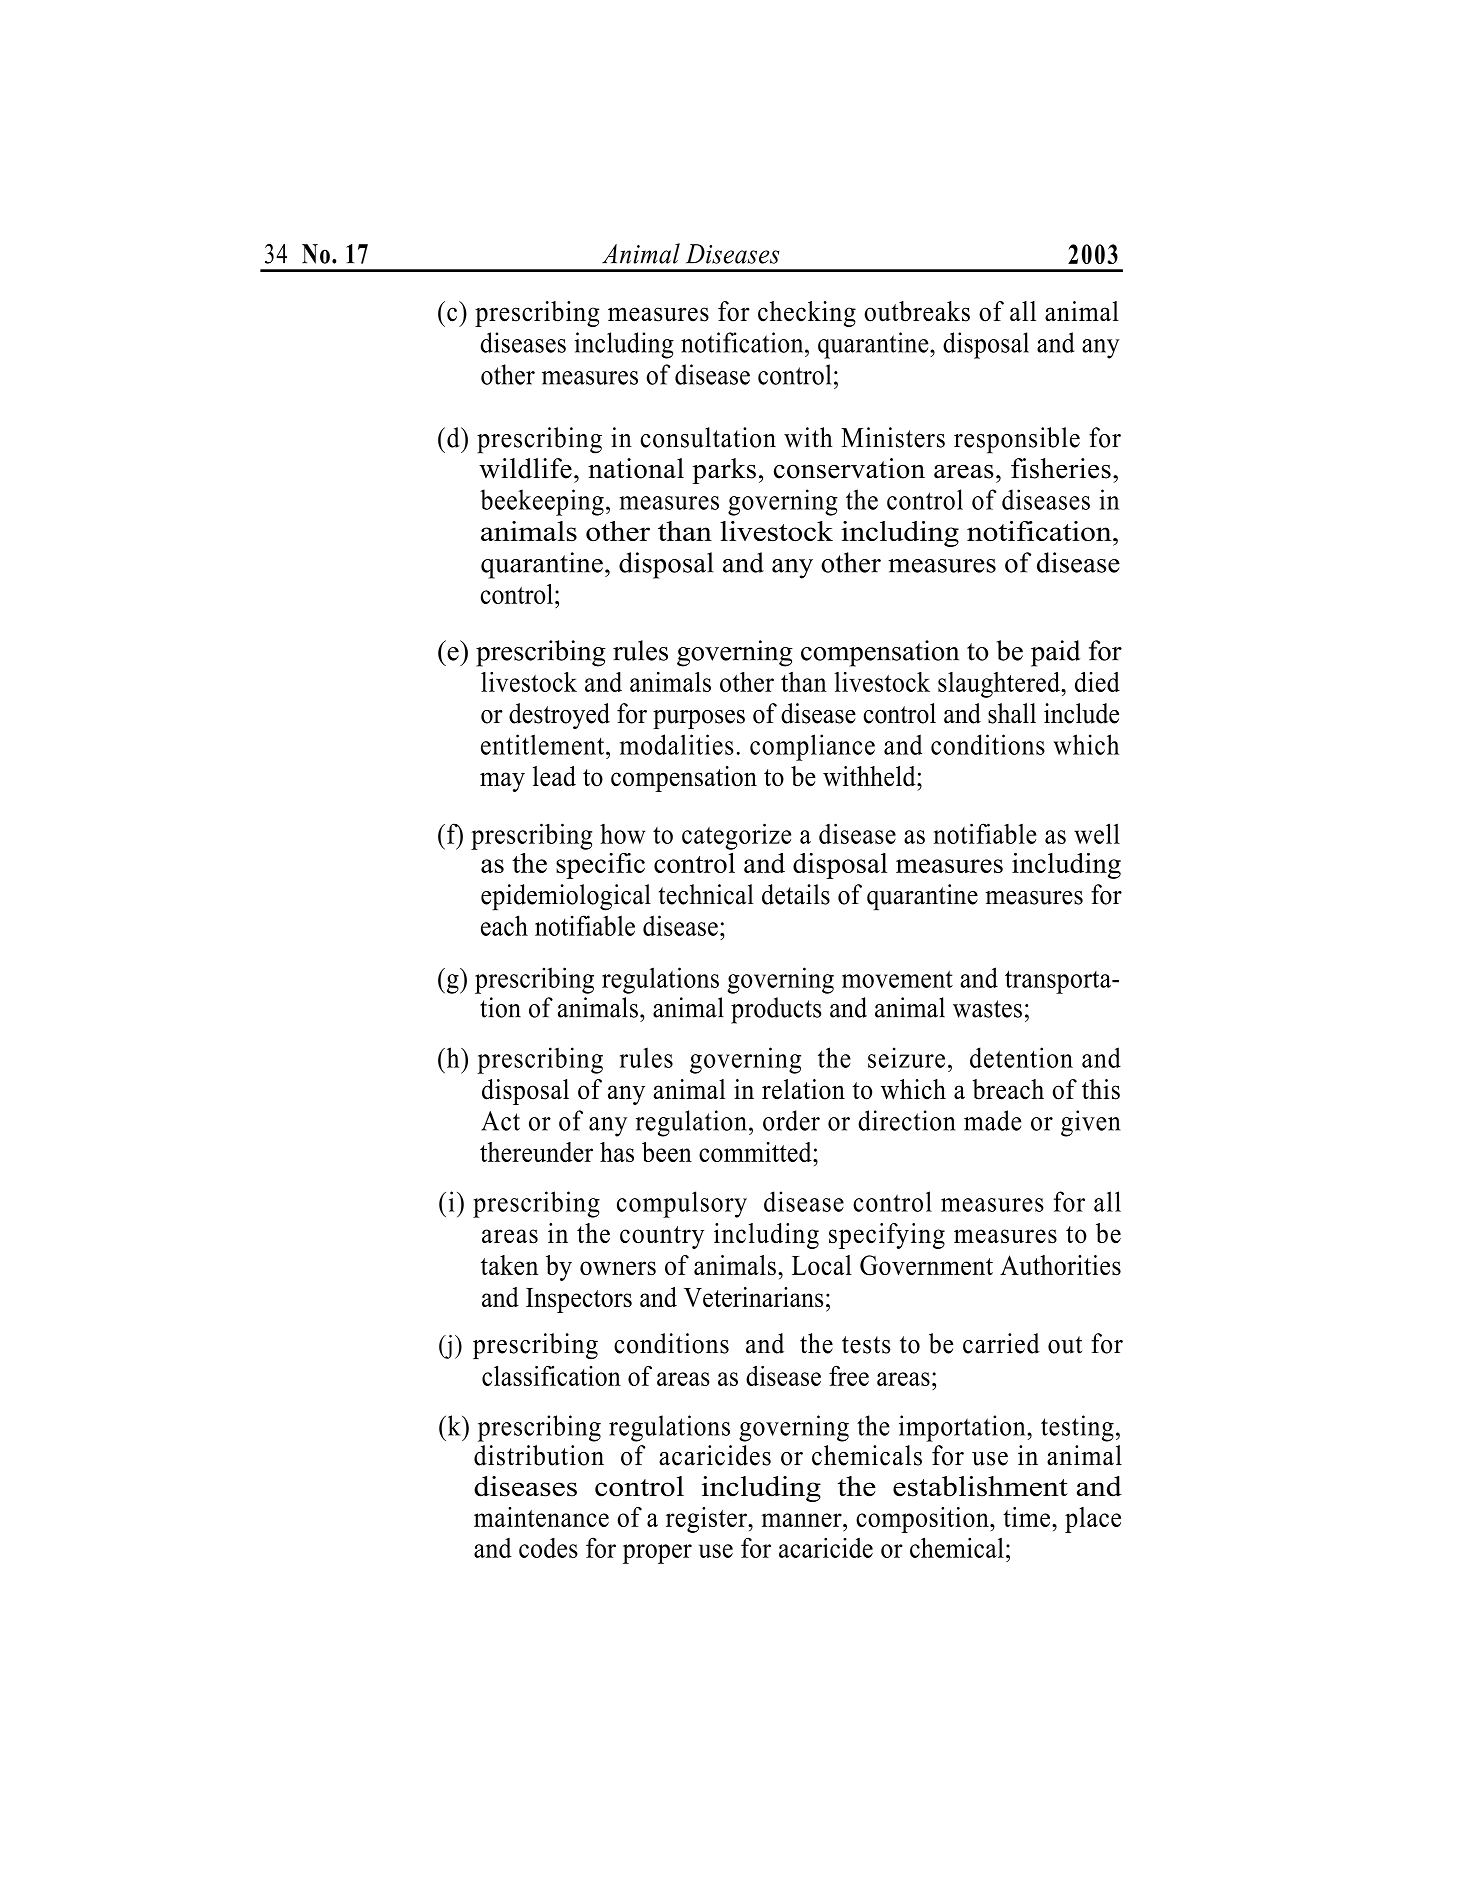  What do you see at coordinates (707, 1520) in the image?
I see `register` at bounding box center [707, 1520].
